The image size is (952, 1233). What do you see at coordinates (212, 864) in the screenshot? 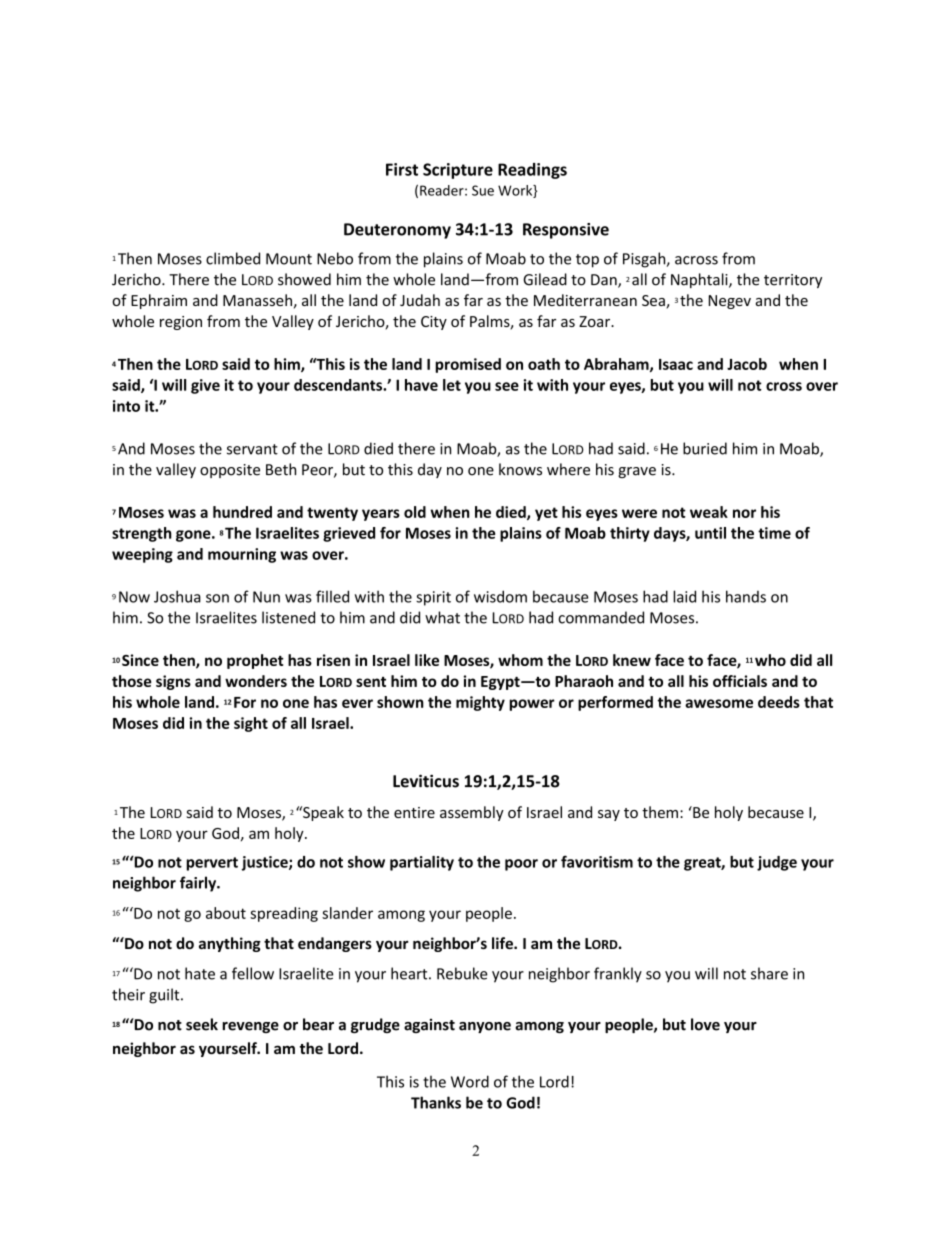
I see `pervert` at bounding box center [212, 864].
